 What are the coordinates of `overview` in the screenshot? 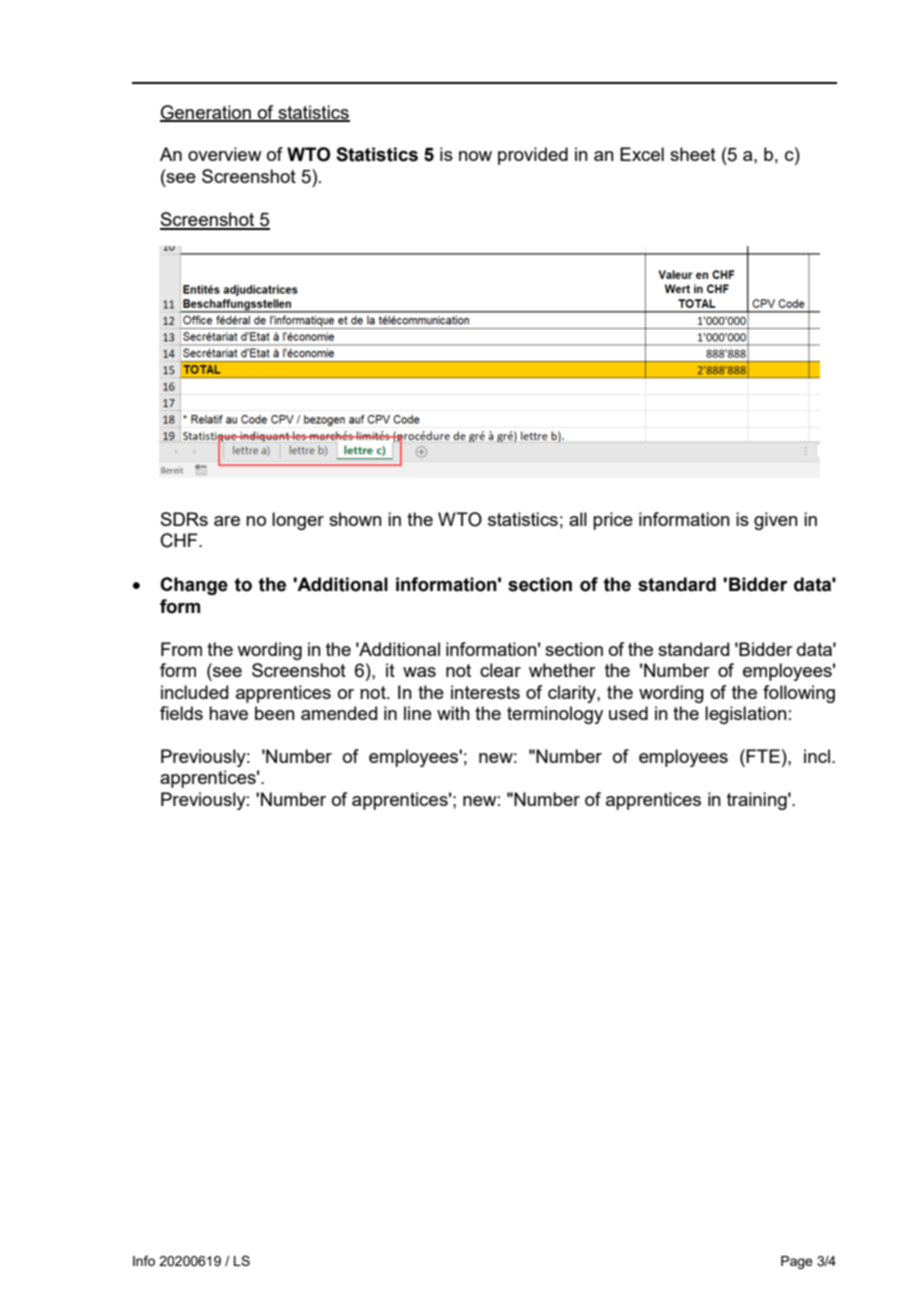 It's located at (225, 154).
